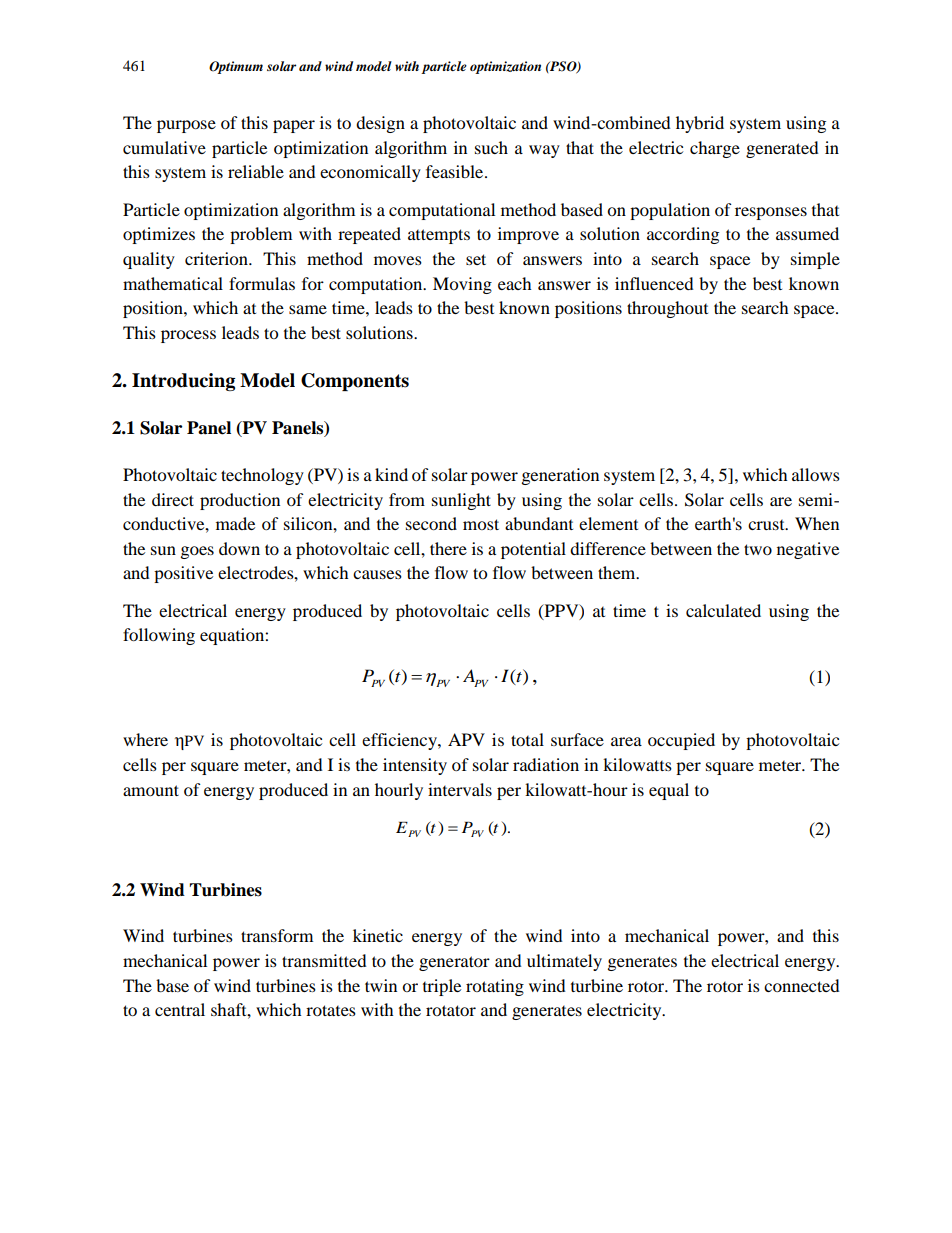 This image has width=952, height=1233. Describe the element at coordinates (462, 285) in the image. I see `Moving` at that location.
